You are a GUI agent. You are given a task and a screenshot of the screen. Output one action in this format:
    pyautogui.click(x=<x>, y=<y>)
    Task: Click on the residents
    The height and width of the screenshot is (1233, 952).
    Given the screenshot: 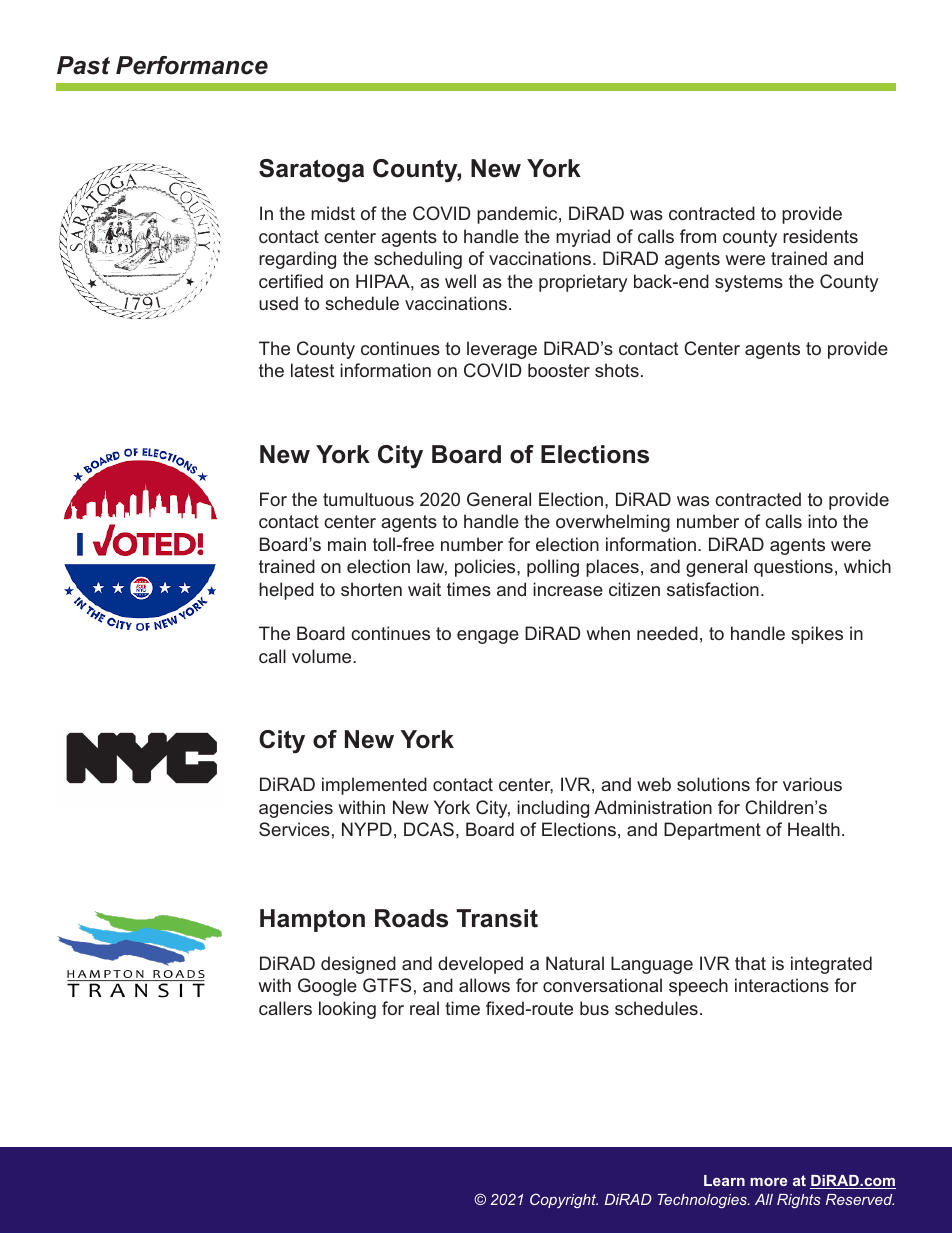 What is the action you would take?
    pyautogui.click(x=820, y=236)
